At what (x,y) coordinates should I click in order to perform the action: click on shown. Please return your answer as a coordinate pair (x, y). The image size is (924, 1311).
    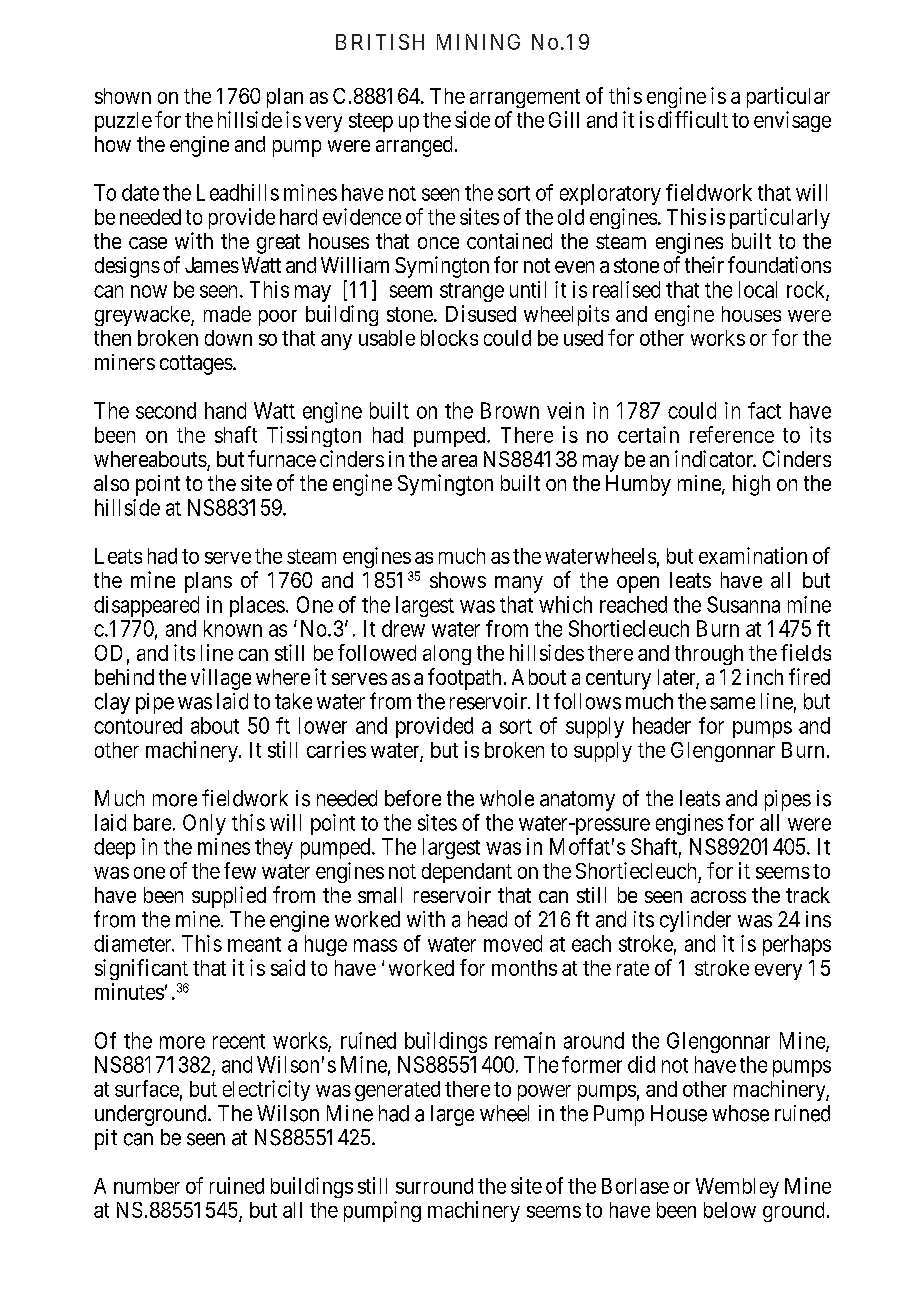
    Looking at the image, I should click on (123, 96).
